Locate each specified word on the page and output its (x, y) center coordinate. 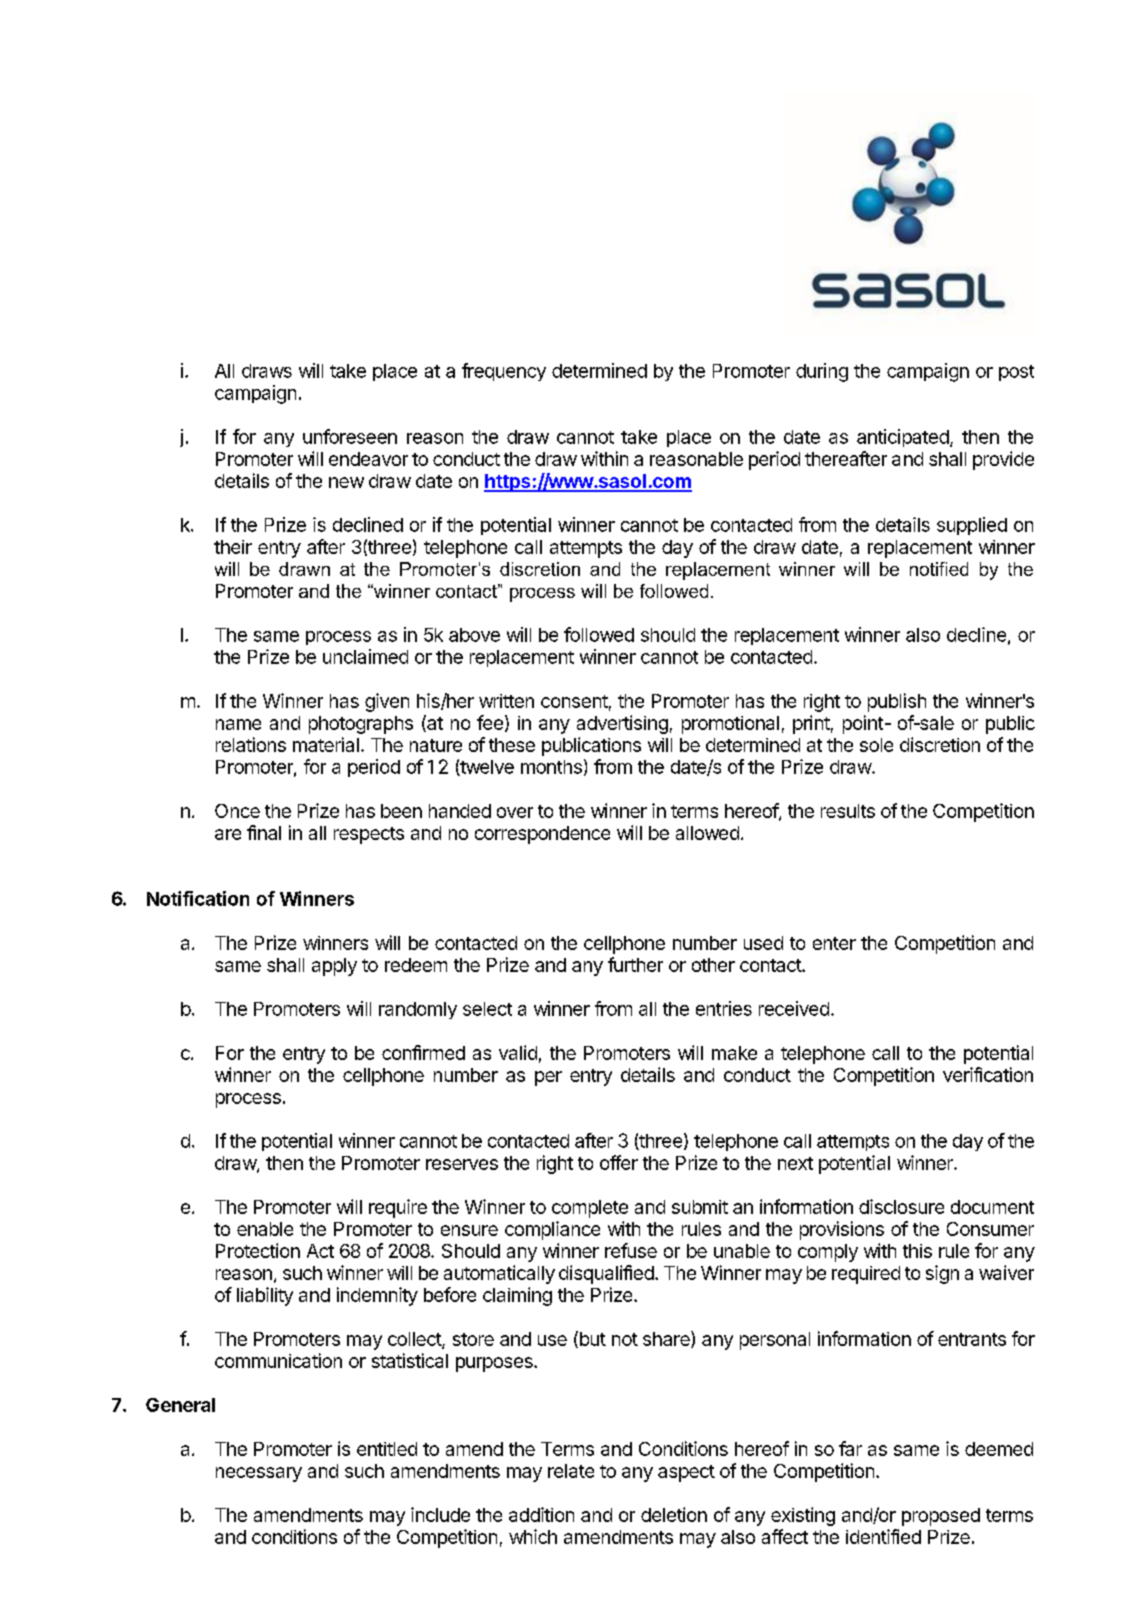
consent (574, 701)
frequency (504, 372)
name (238, 724)
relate (571, 1471)
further (635, 964)
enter (834, 943)
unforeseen (350, 436)
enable (265, 1229)
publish (897, 702)
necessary (259, 1474)
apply (334, 967)
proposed (941, 1517)
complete (590, 1209)
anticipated (903, 438)
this (917, 1251)
